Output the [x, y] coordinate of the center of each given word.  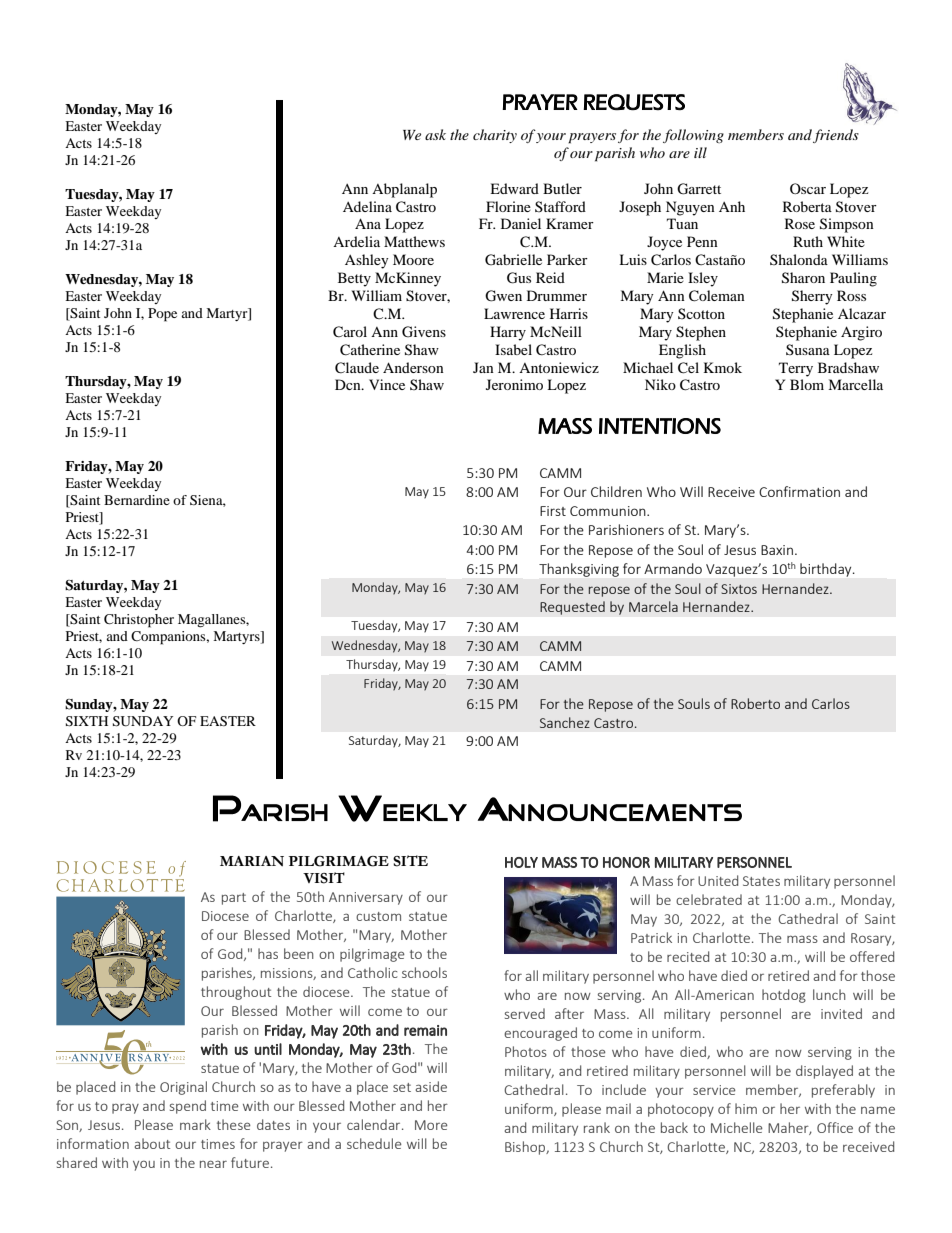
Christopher [139, 621]
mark [195, 1124]
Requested [572, 608]
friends [836, 136]
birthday [827, 570]
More [431, 1125]
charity [495, 136]
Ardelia [356, 241]
